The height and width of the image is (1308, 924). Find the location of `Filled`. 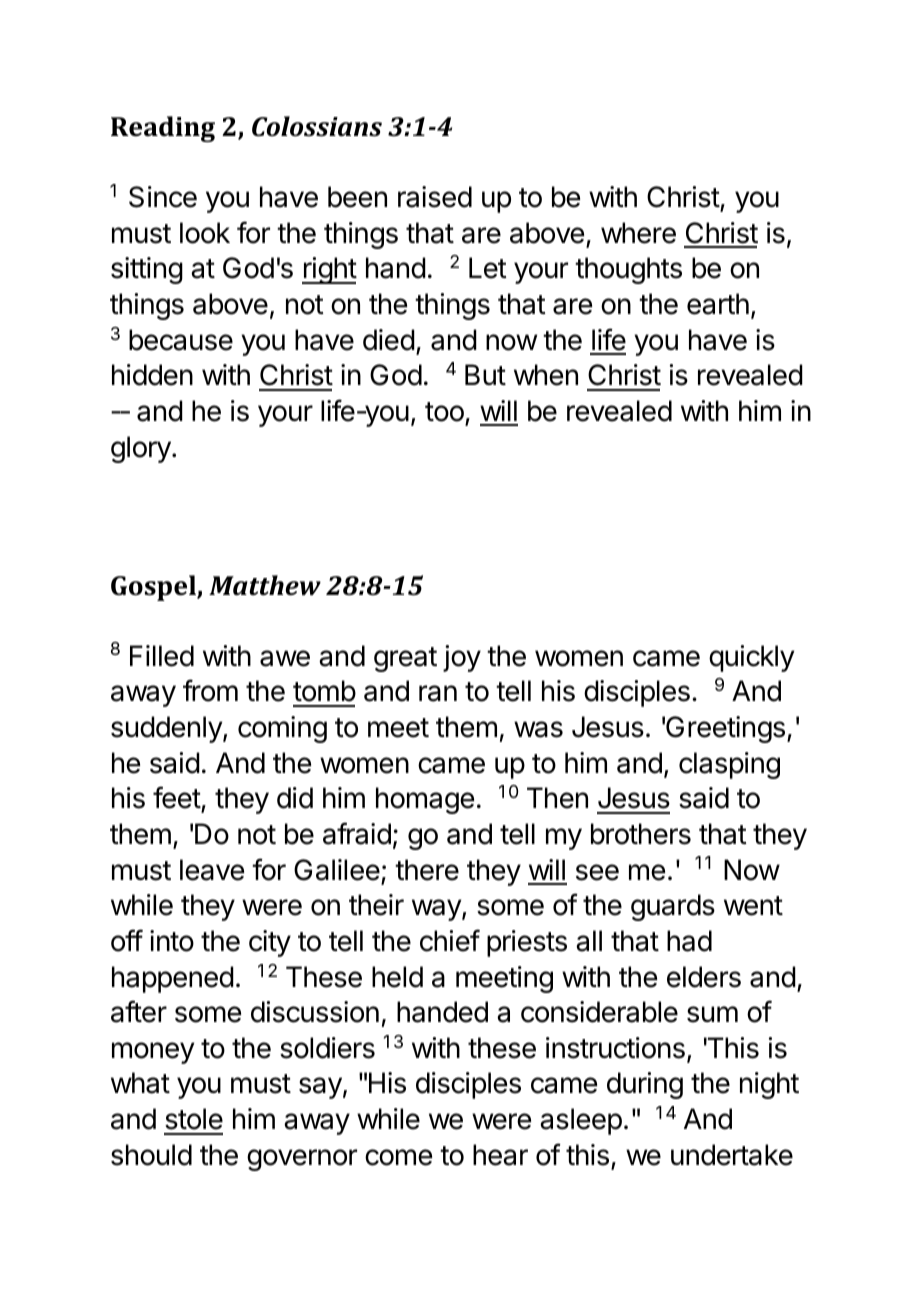

Filled is located at coordinates (162, 656).
